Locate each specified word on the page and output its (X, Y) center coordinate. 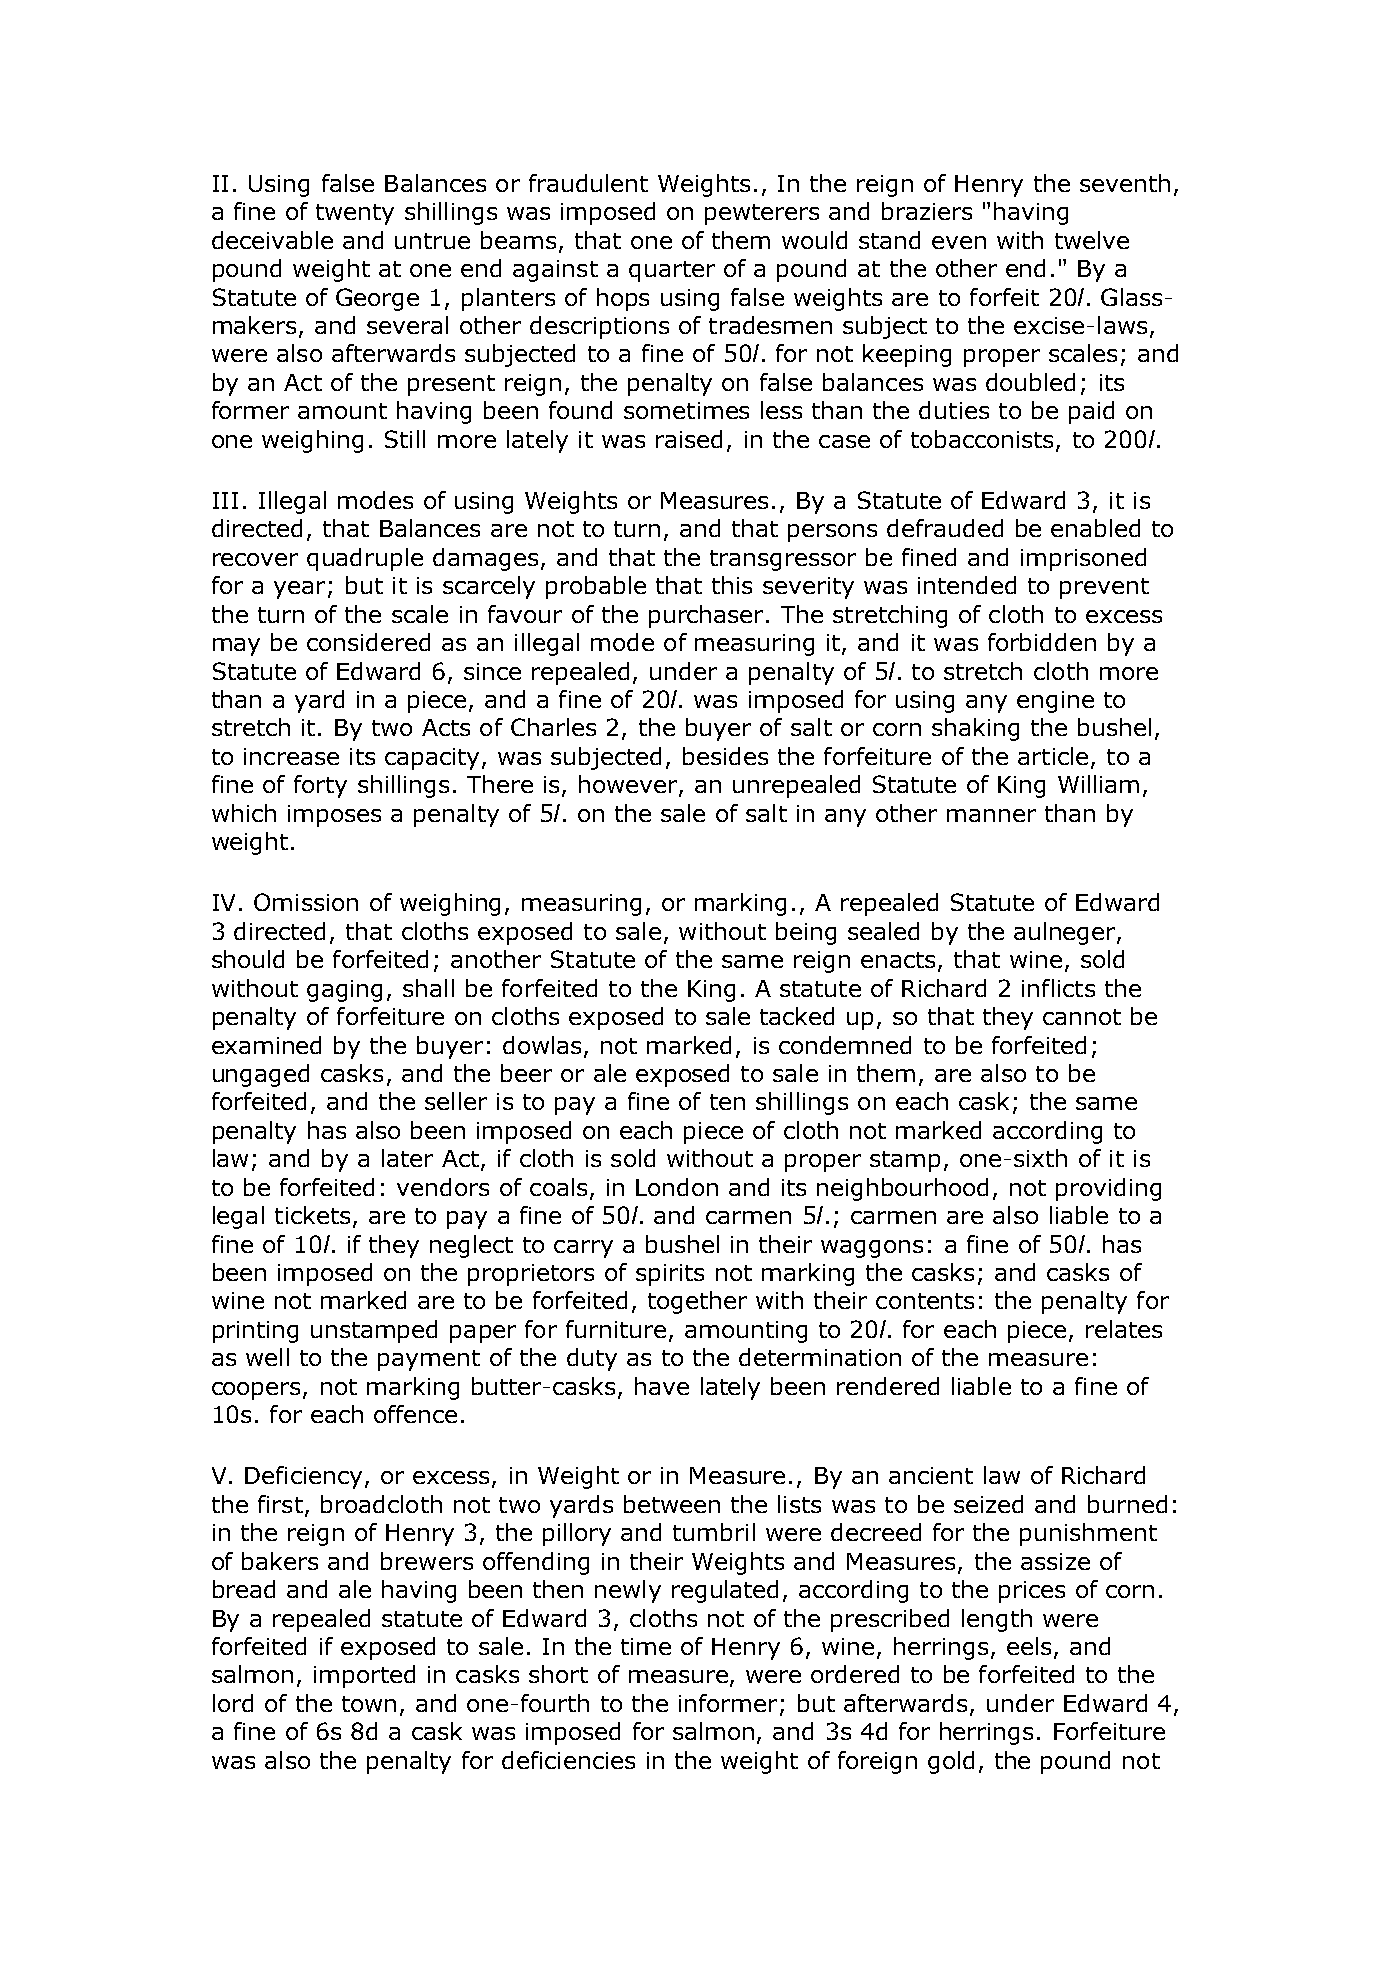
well (267, 1357)
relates (1124, 1329)
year (299, 590)
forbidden (1042, 642)
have (662, 1386)
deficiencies (568, 1760)
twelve (1092, 240)
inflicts (1058, 988)
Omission (306, 902)
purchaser (708, 616)
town (369, 1704)
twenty (355, 214)
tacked (797, 1016)
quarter (672, 271)
